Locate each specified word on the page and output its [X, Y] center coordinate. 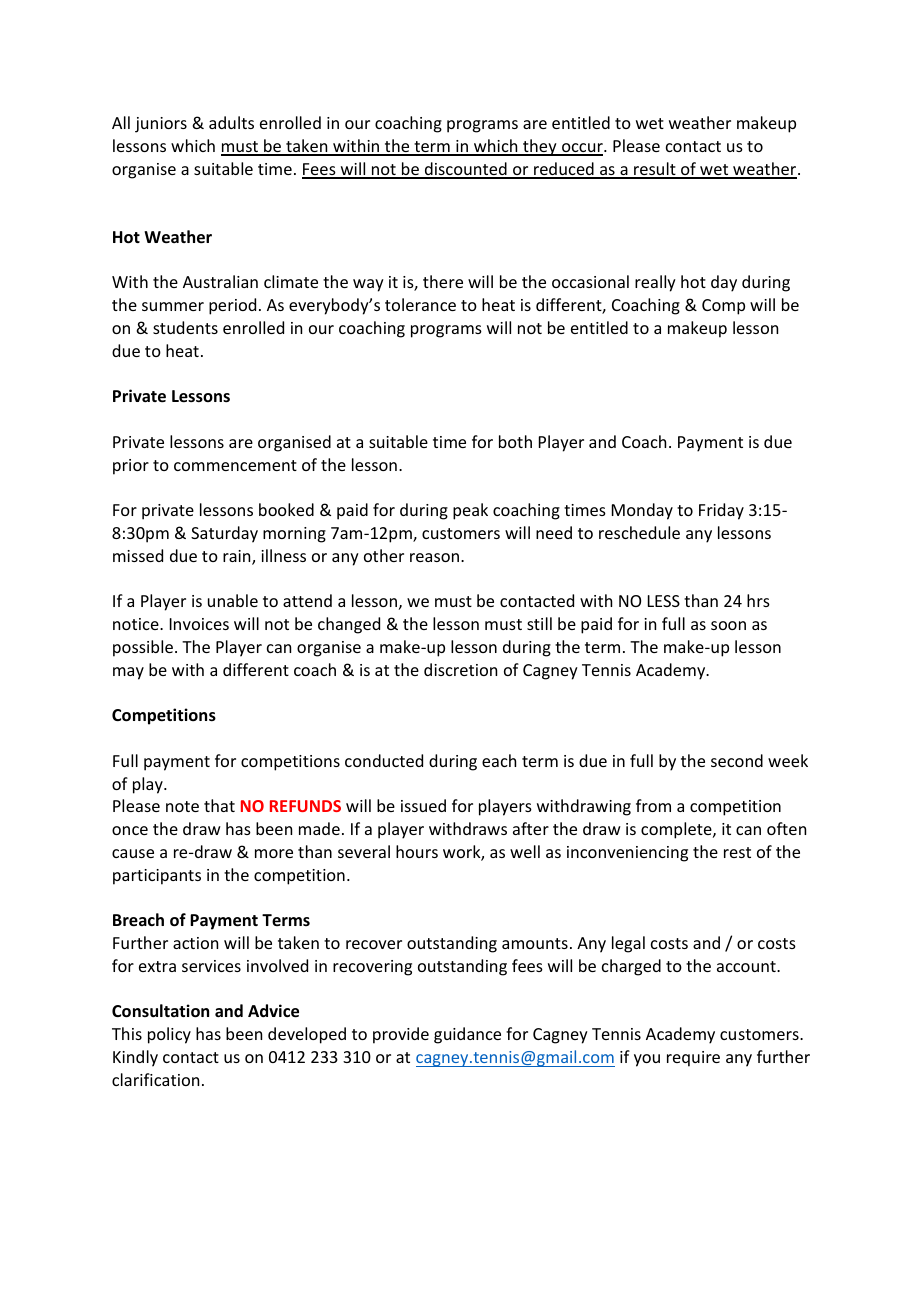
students [185, 327]
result [655, 170]
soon [728, 625]
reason [434, 557]
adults [231, 122]
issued [423, 805]
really [655, 283]
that [219, 805]
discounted [465, 170]
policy [169, 1035]
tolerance [420, 304]
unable [233, 600]
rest [737, 852]
